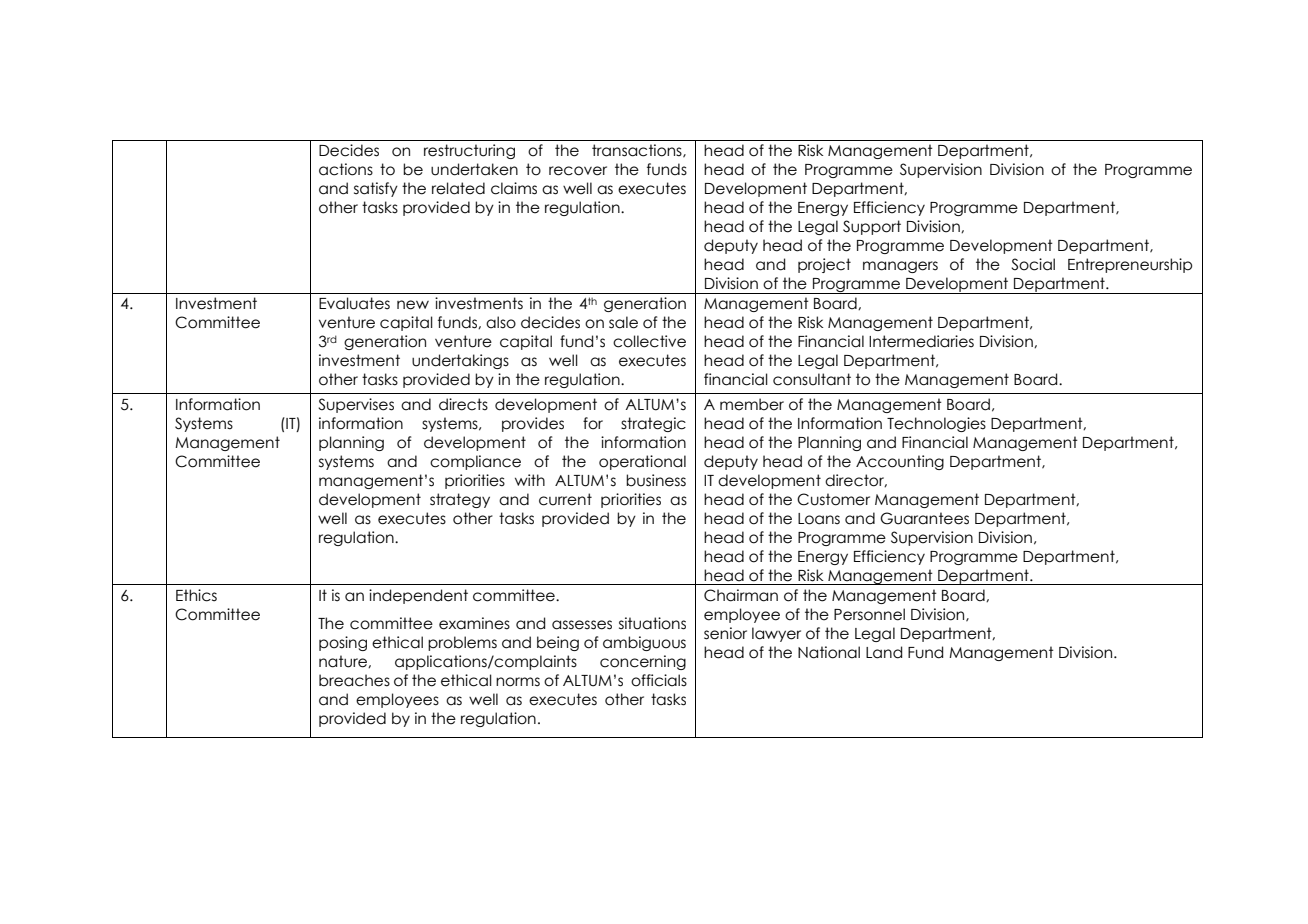  Describe the element at coordinates (653, 424) in the image. I see `strategic` at that location.
